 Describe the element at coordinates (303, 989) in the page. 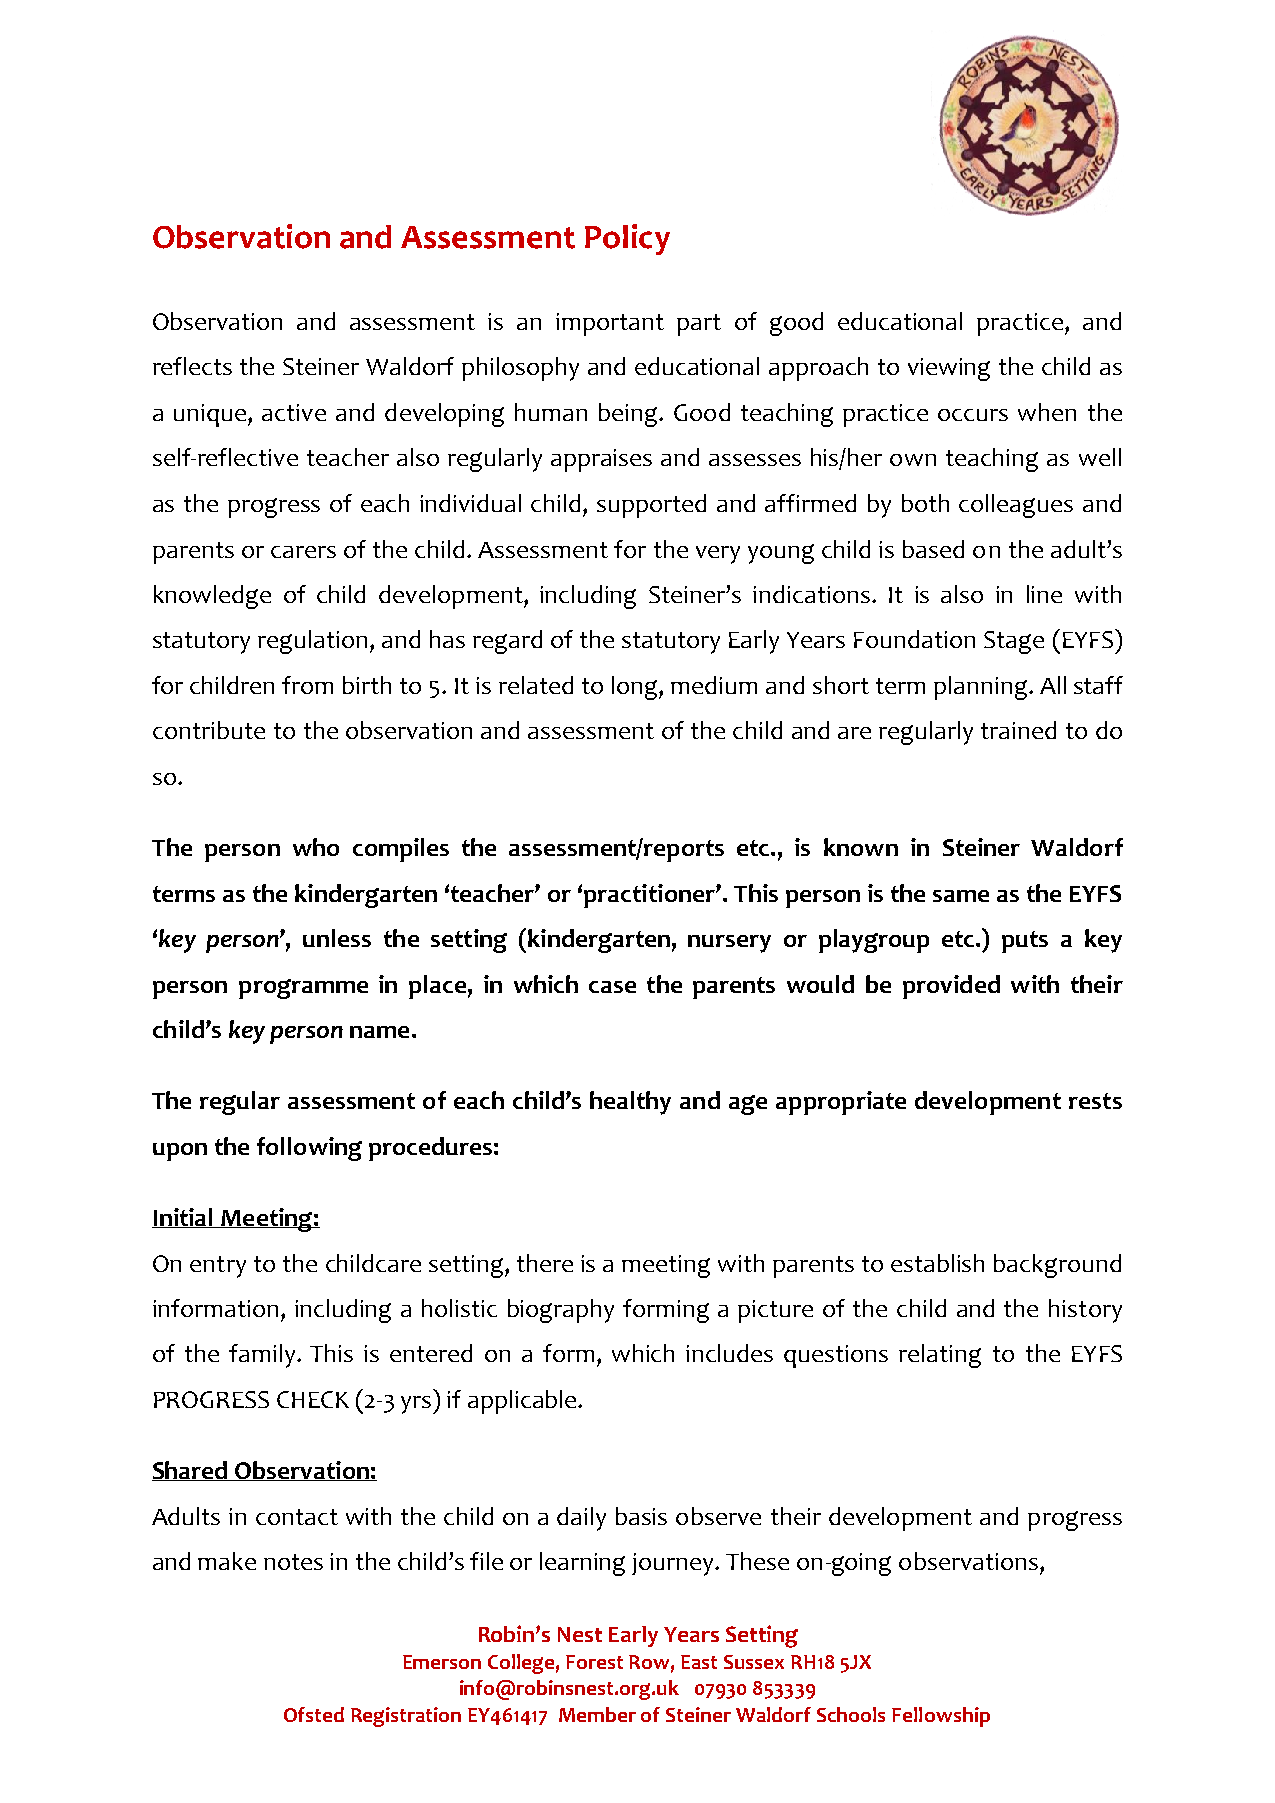

I see `programme` at that location.
